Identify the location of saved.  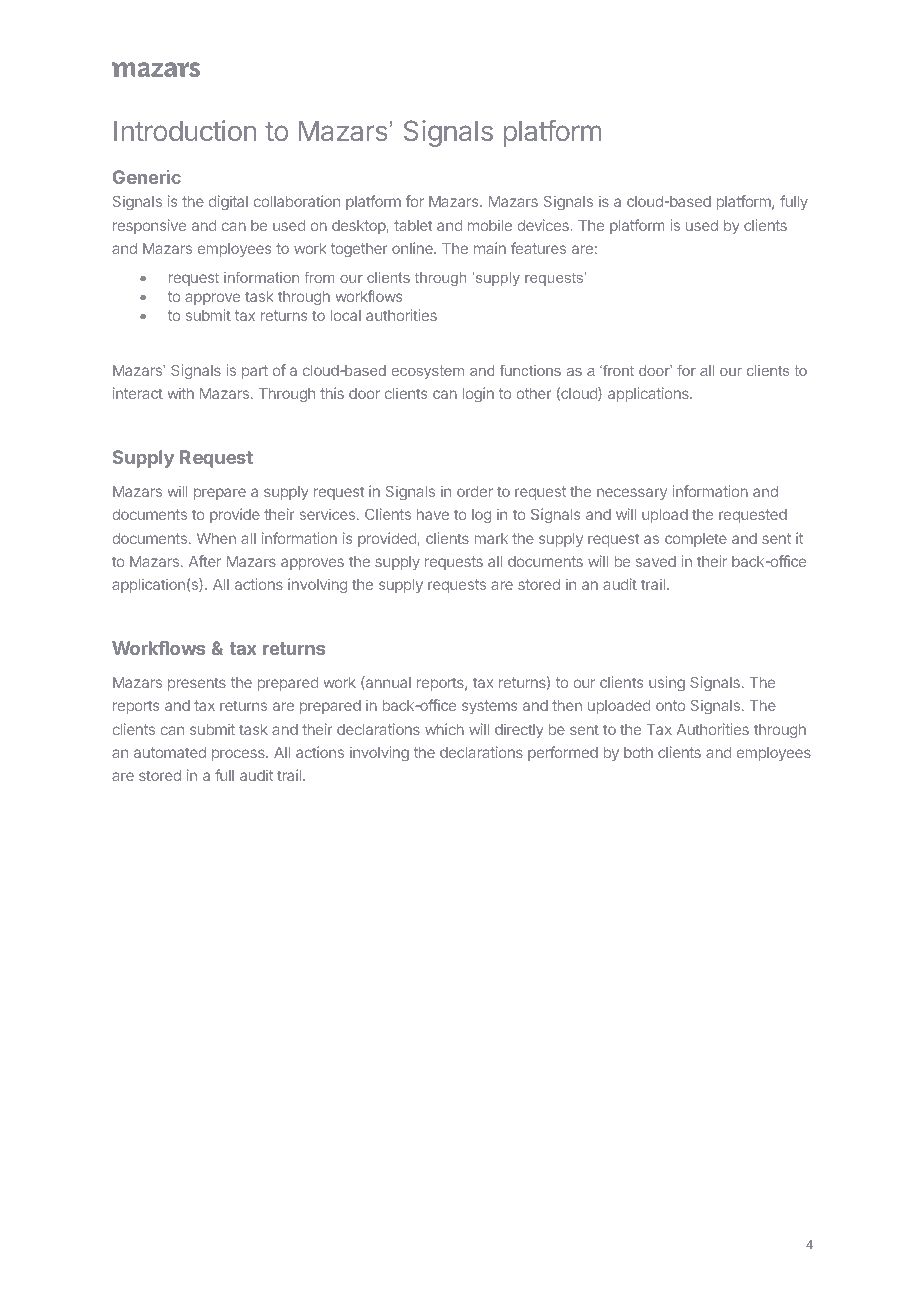
(656, 561).
